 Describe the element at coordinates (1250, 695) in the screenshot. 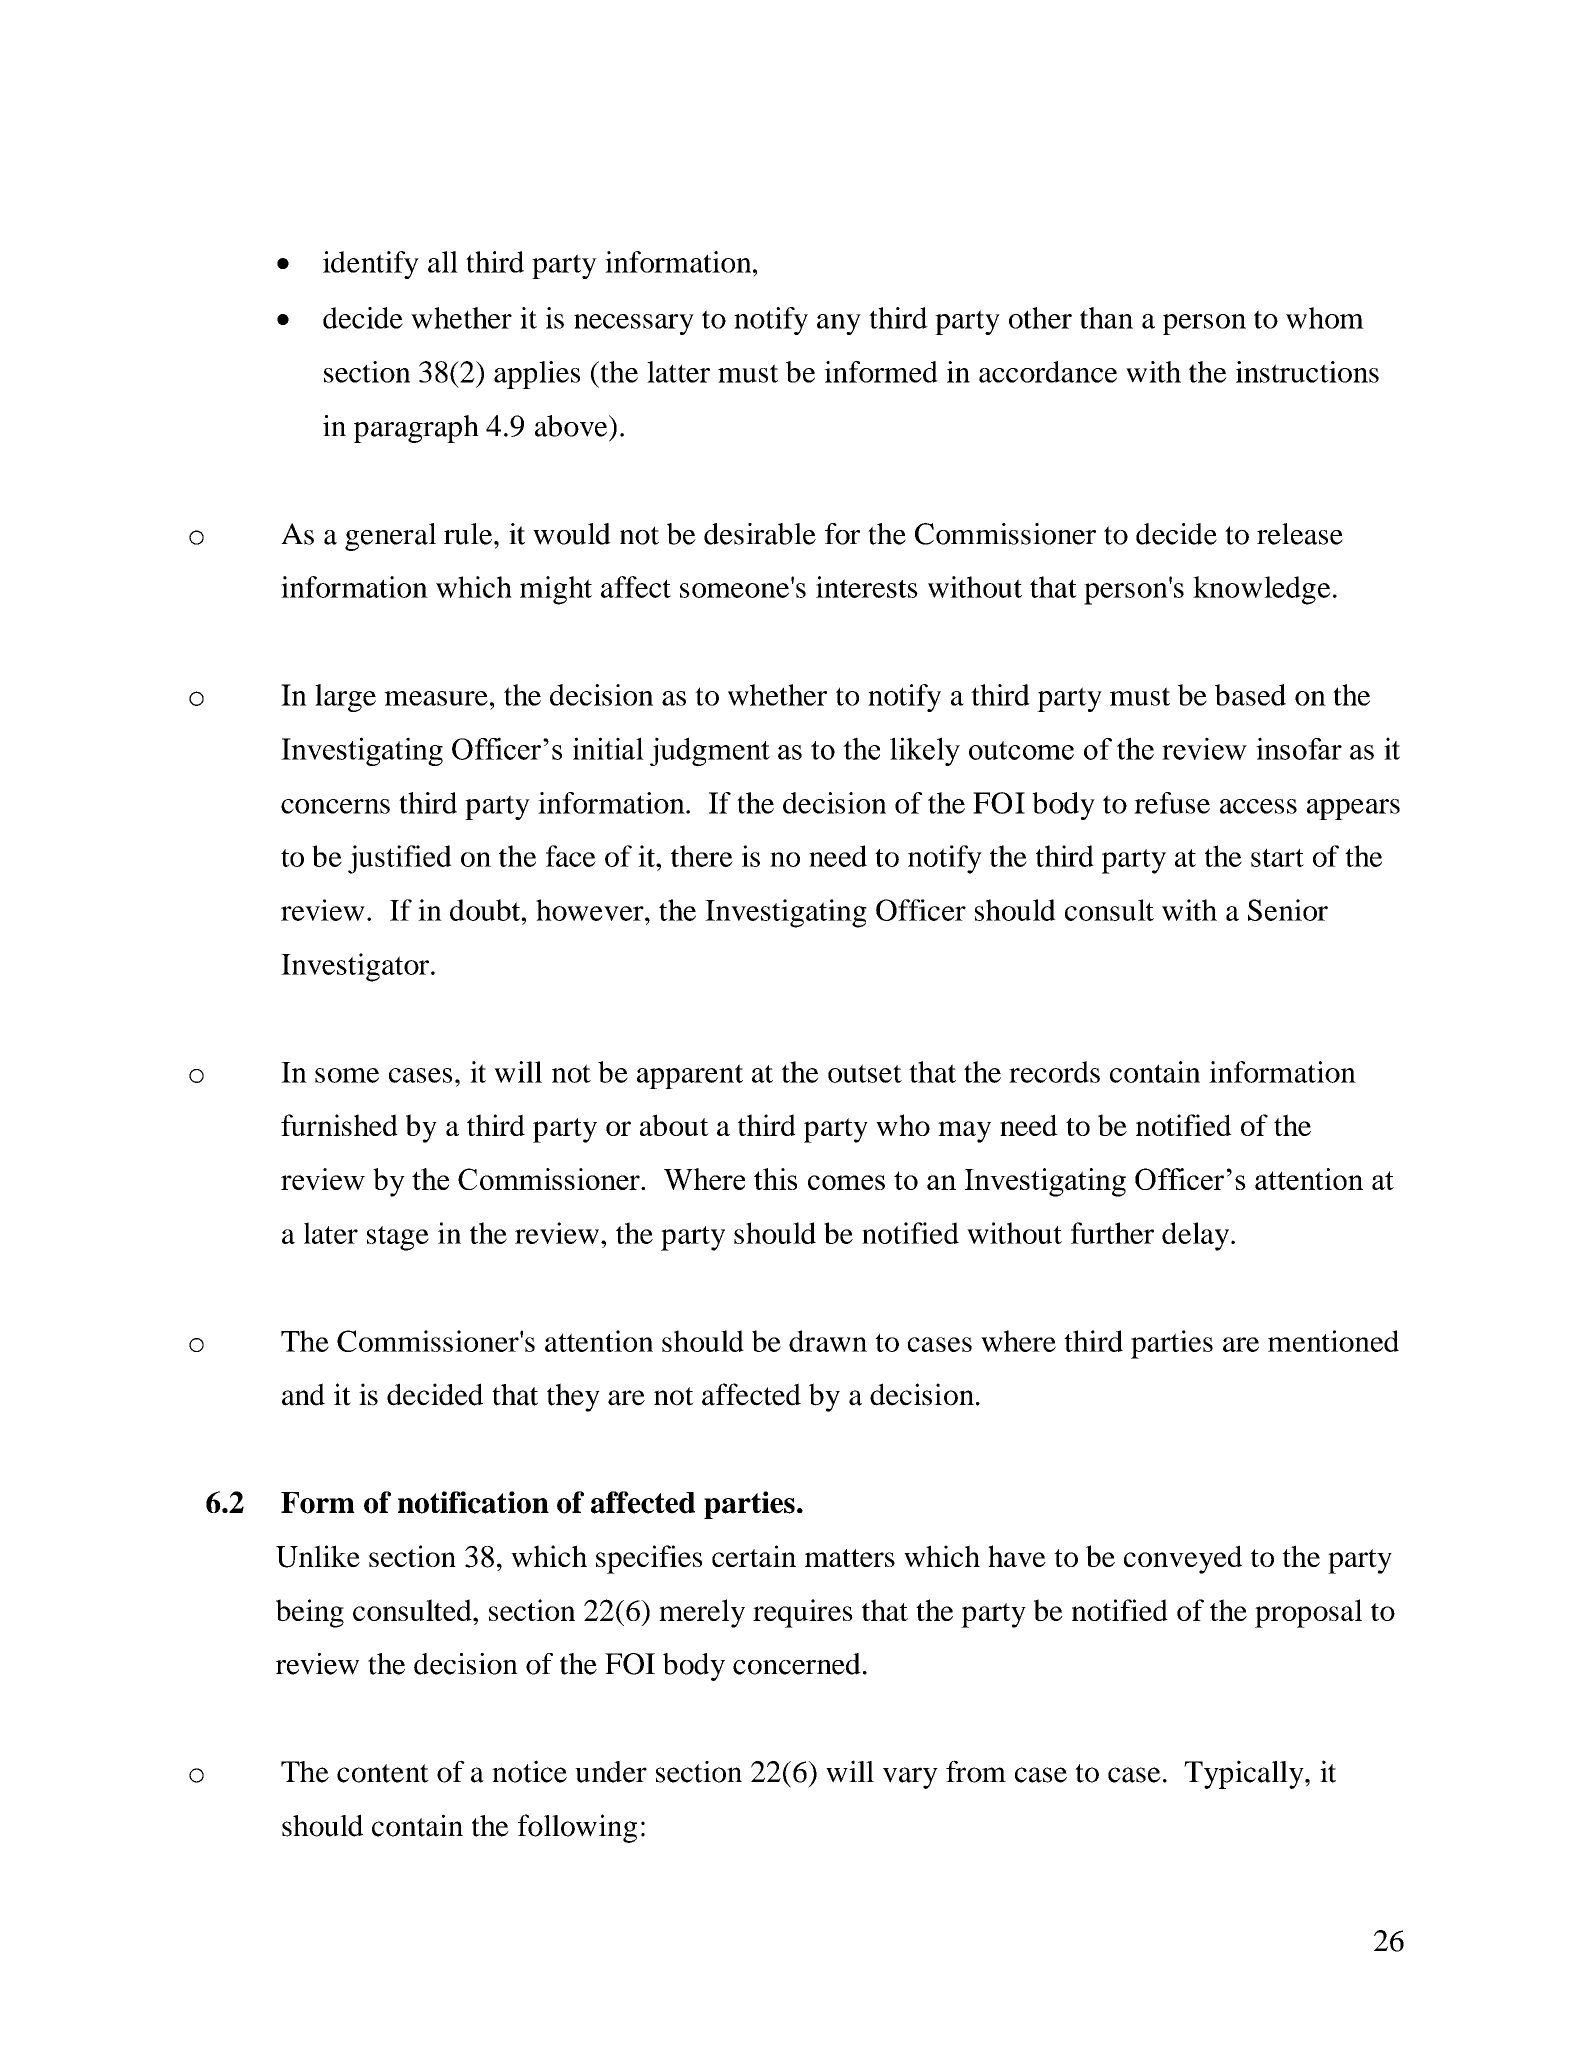

I see `based` at that location.
